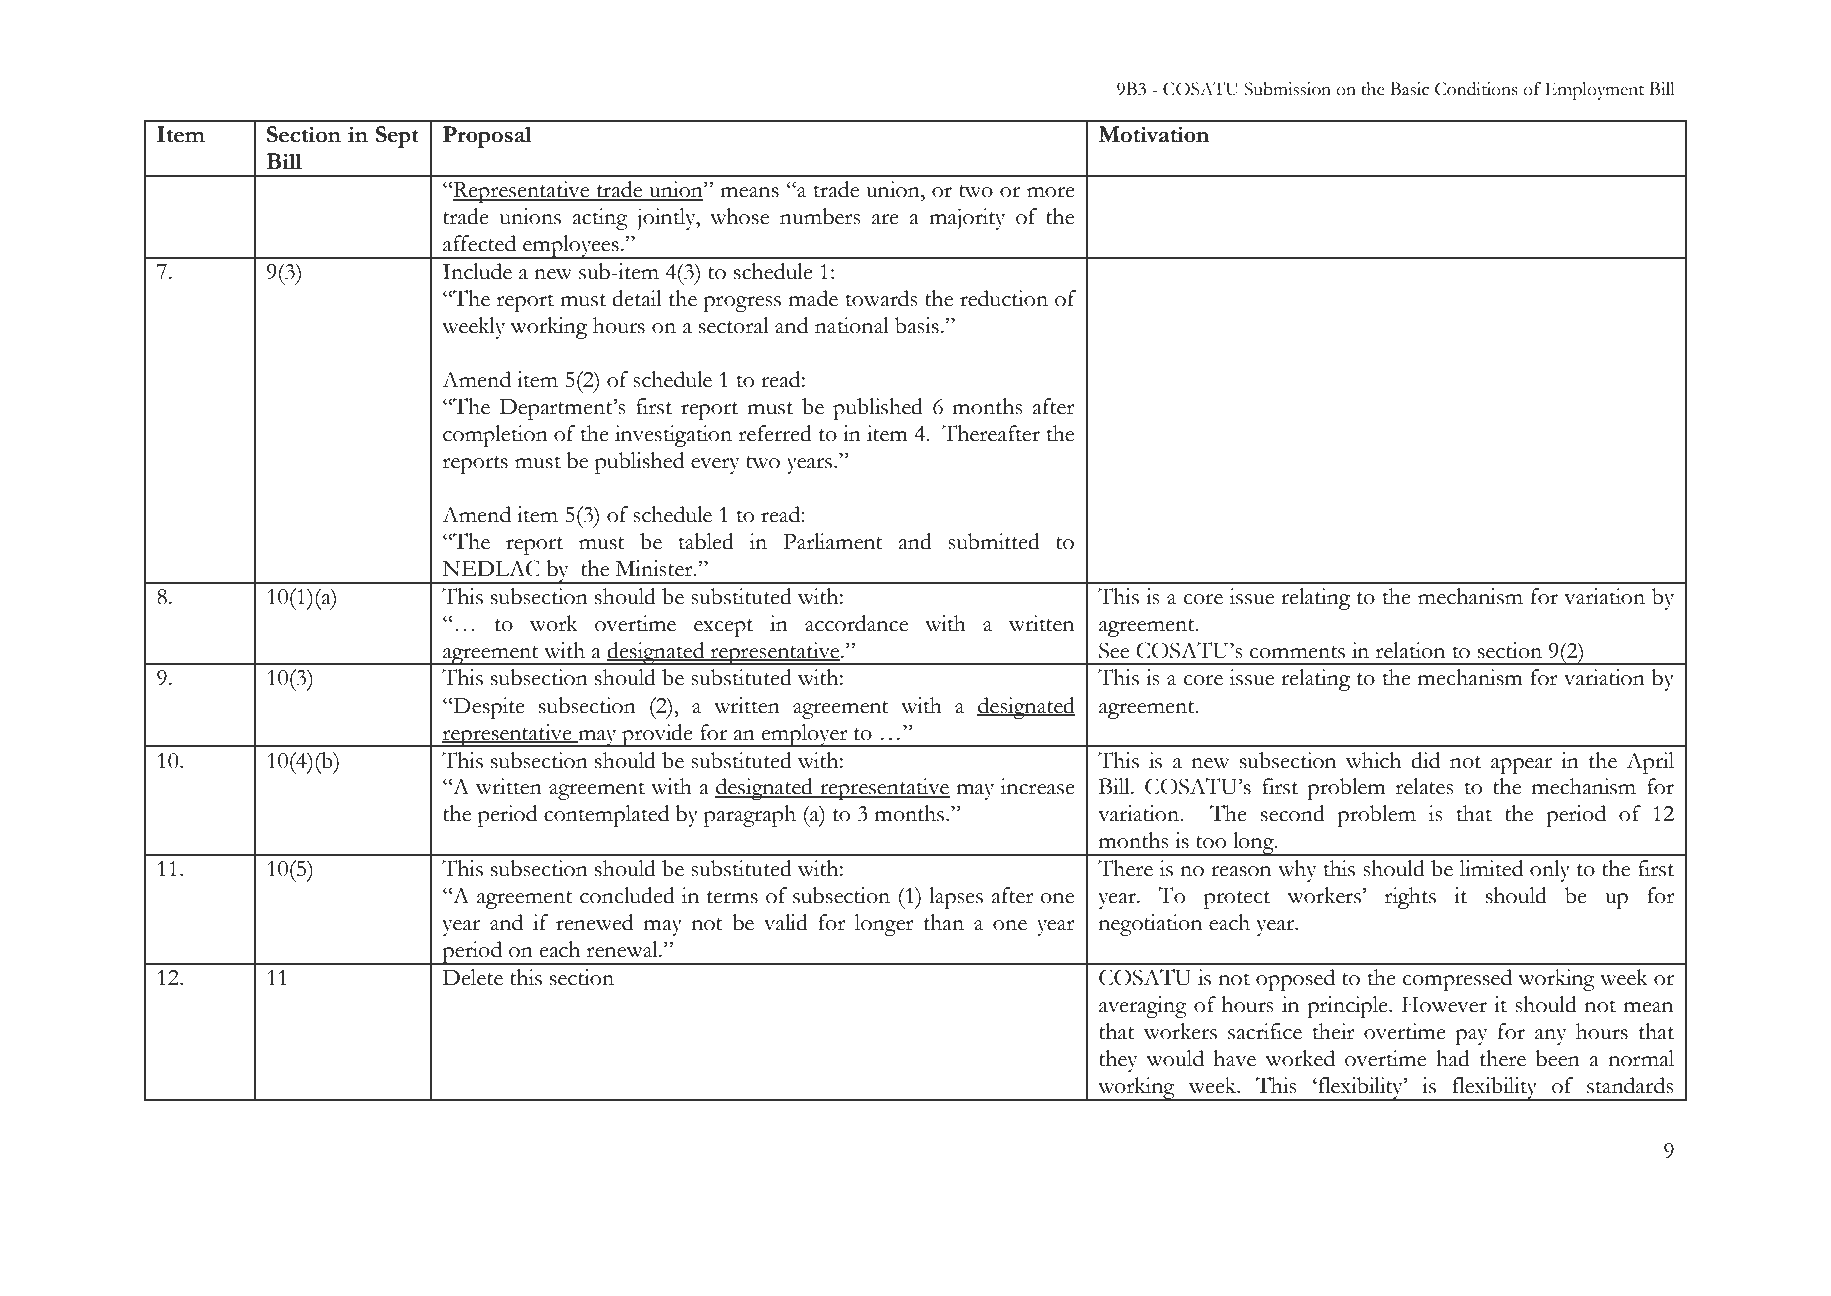  What do you see at coordinates (994, 541) in the screenshot?
I see `submitted` at bounding box center [994, 541].
